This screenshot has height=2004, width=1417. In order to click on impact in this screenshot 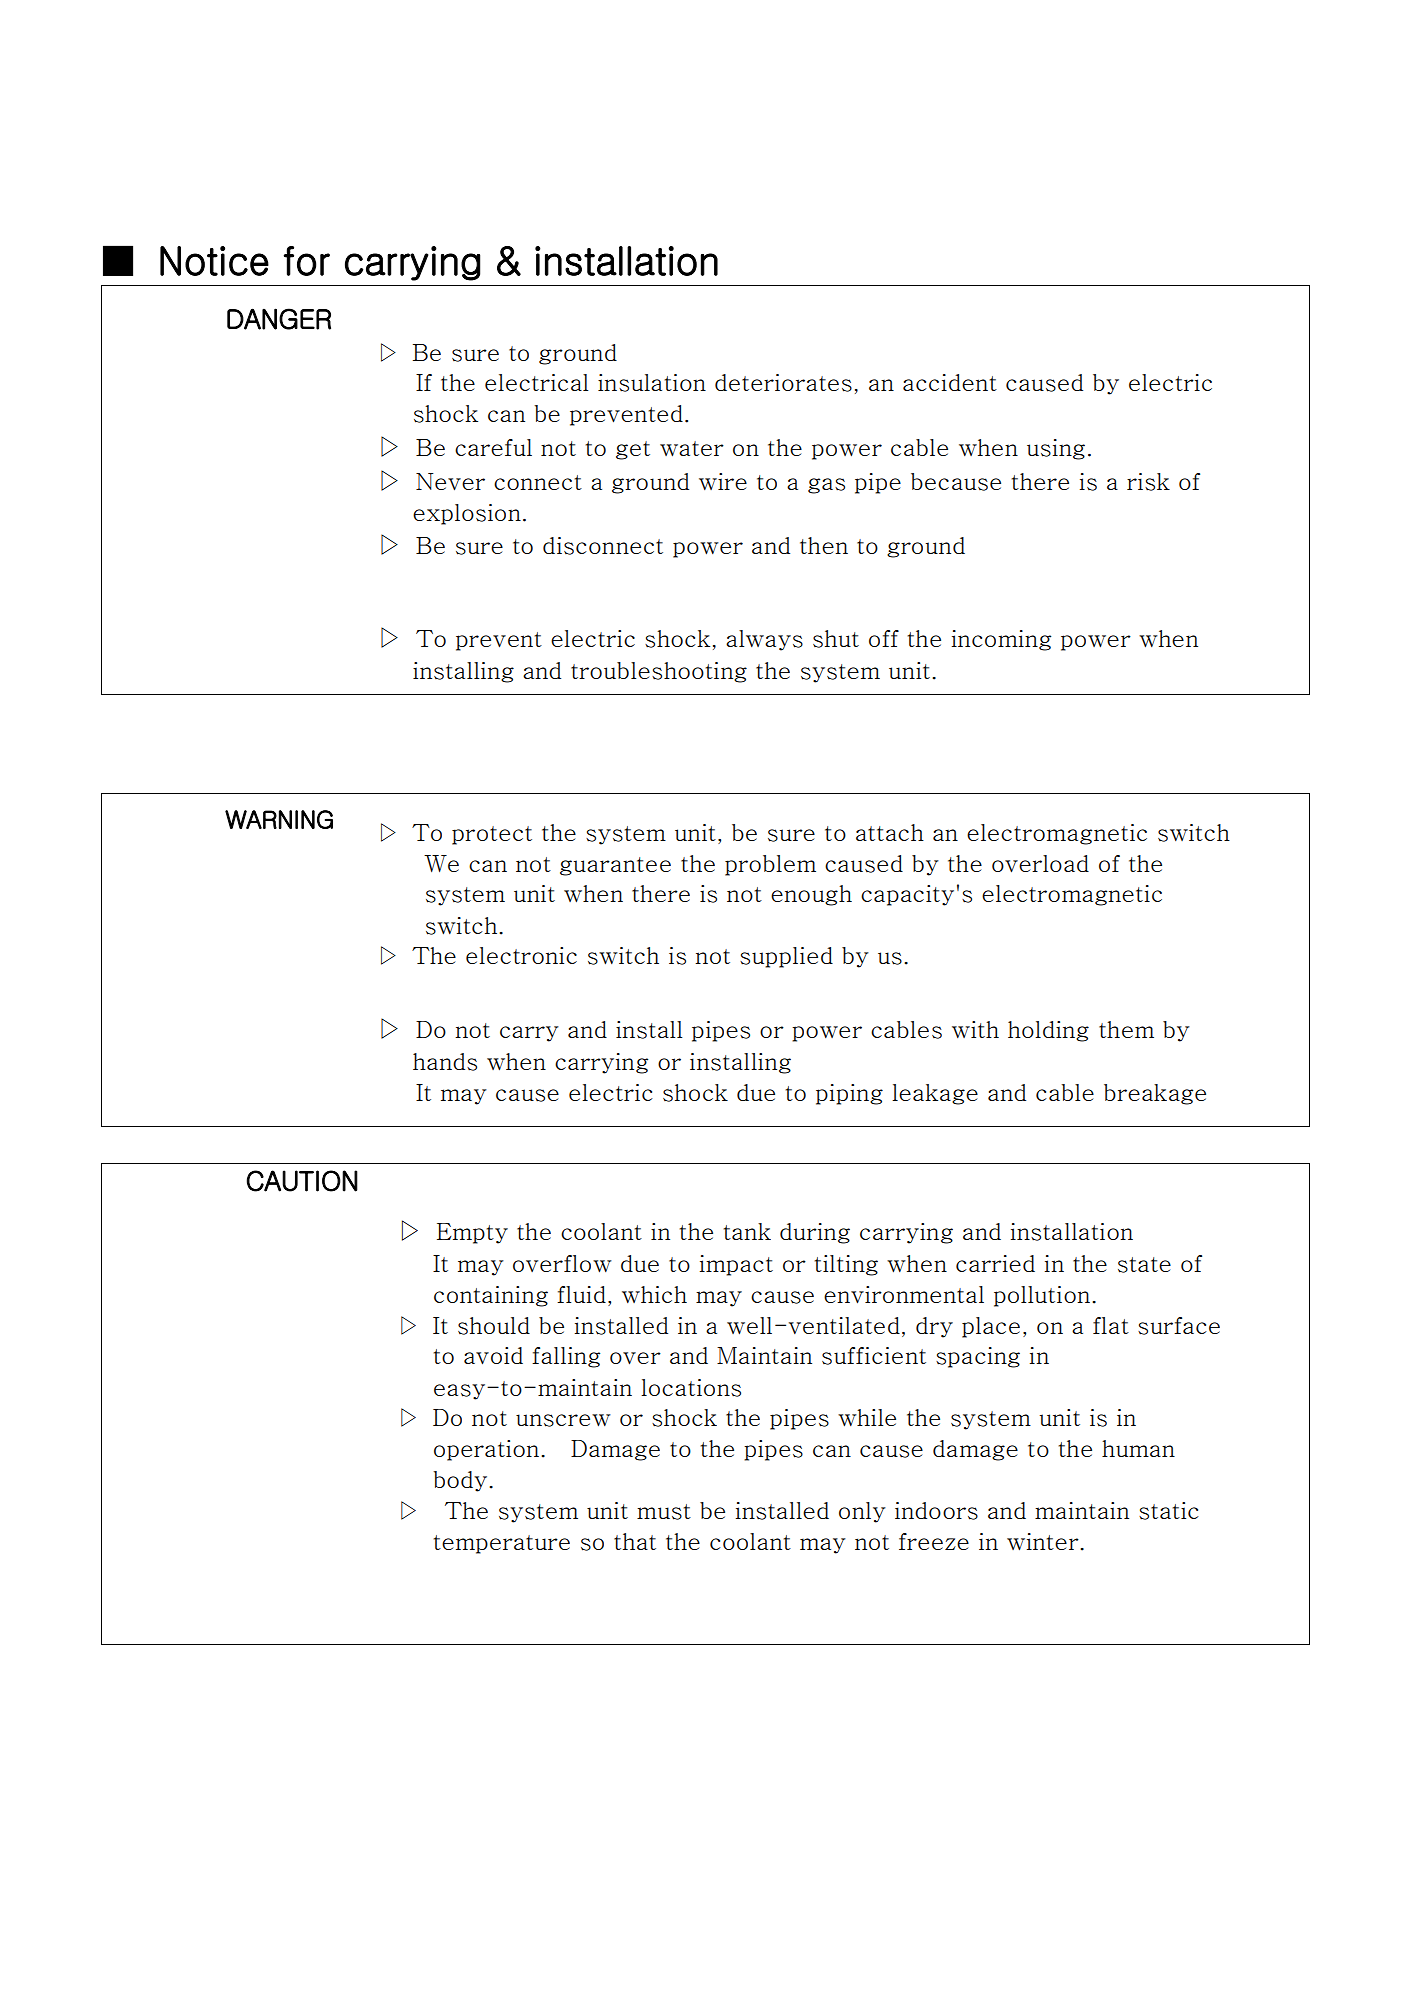, I will do `click(736, 1265)`.
